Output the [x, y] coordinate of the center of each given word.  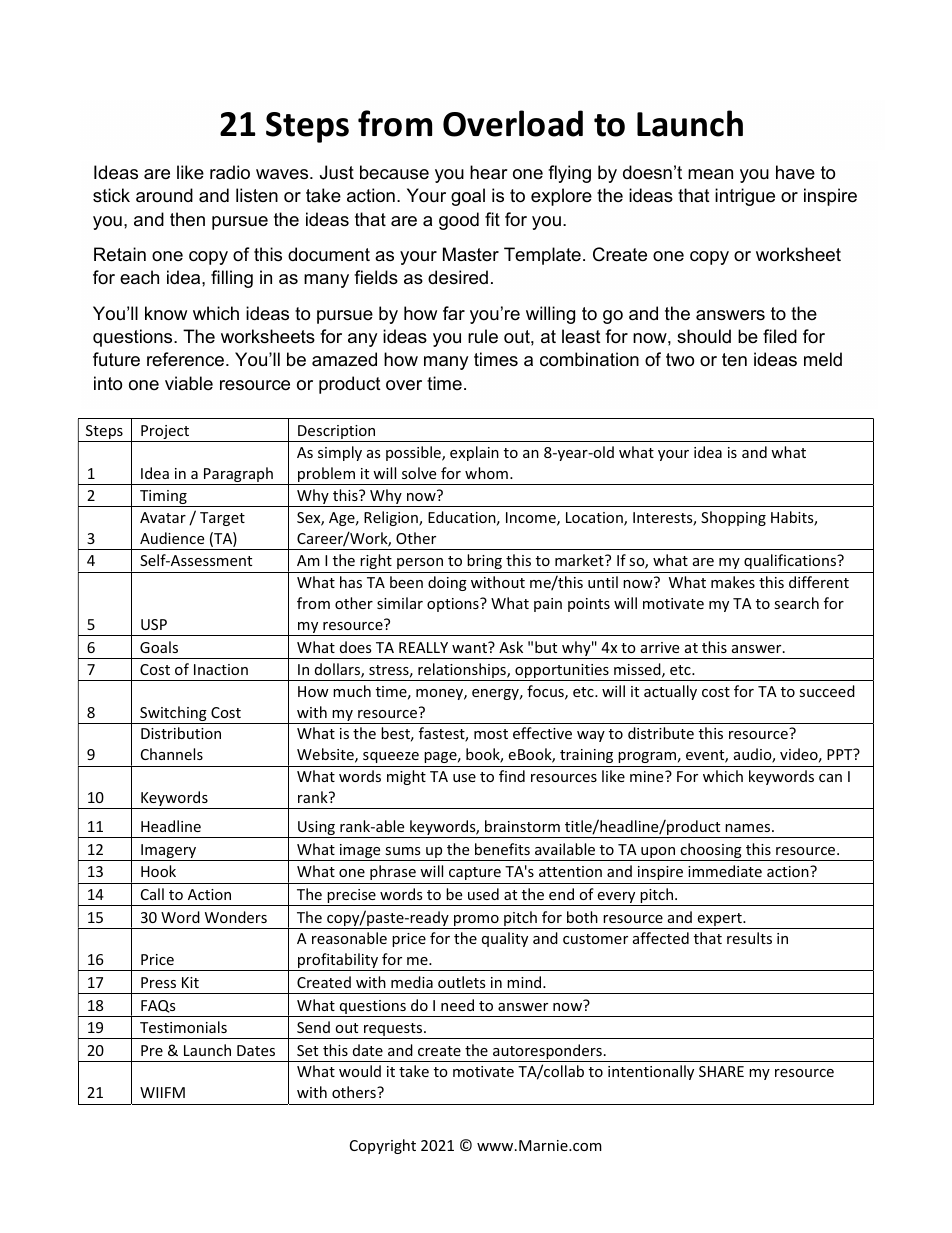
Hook [158, 871]
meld [823, 359]
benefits [502, 849]
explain [474, 453]
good [459, 221]
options [454, 605]
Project [165, 433]
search [796, 603]
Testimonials [183, 1027]
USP [154, 624]
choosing [711, 852]
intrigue [745, 197]
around [164, 195]
